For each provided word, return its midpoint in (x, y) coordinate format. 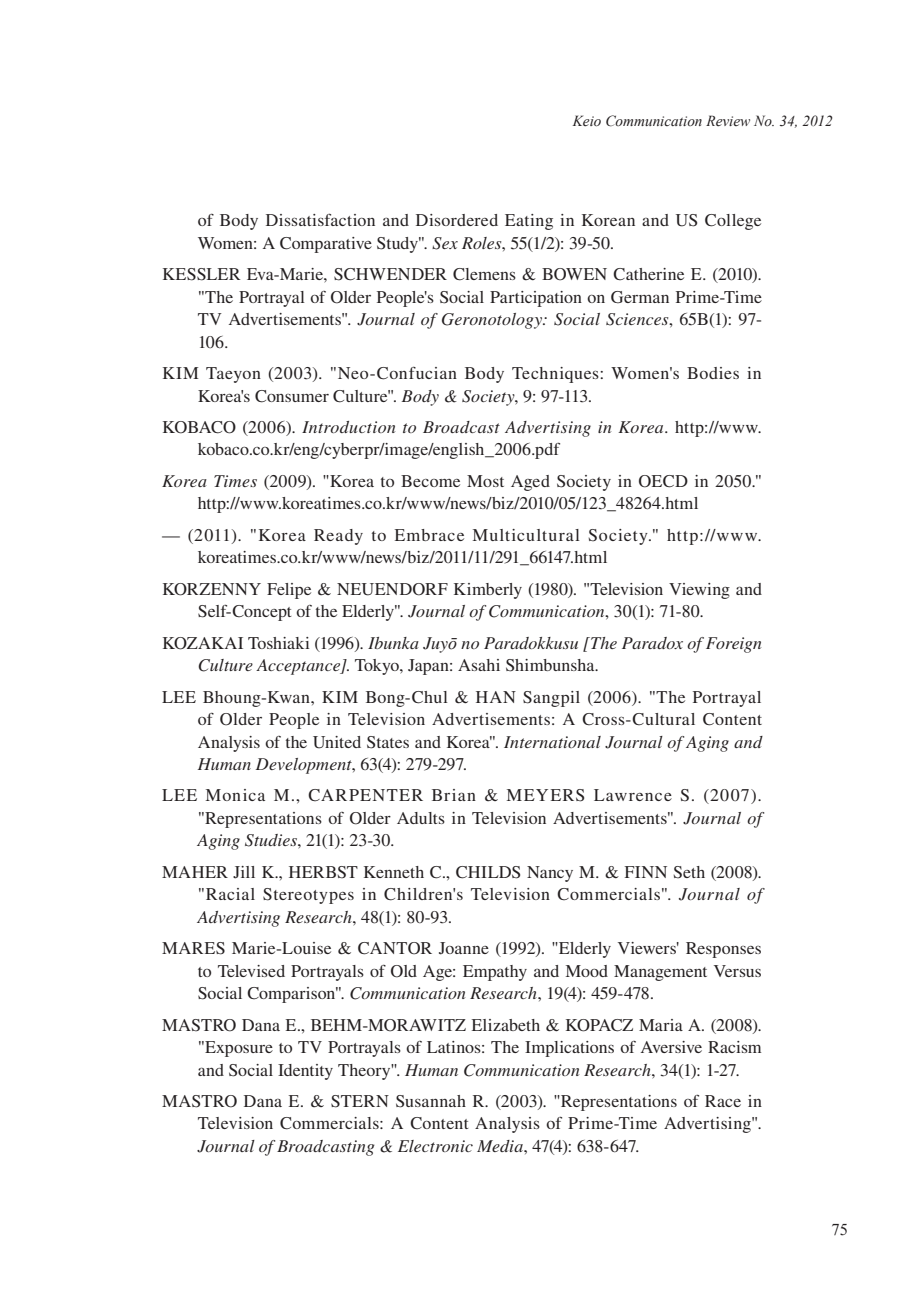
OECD (663, 481)
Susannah (431, 1101)
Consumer (292, 396)
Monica (235, 795)
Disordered (457, 220)
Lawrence (633, 795)
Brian (454, 795)
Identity (305, 1072)
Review (728, 120)
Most (485, 481)
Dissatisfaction (320, 220)
